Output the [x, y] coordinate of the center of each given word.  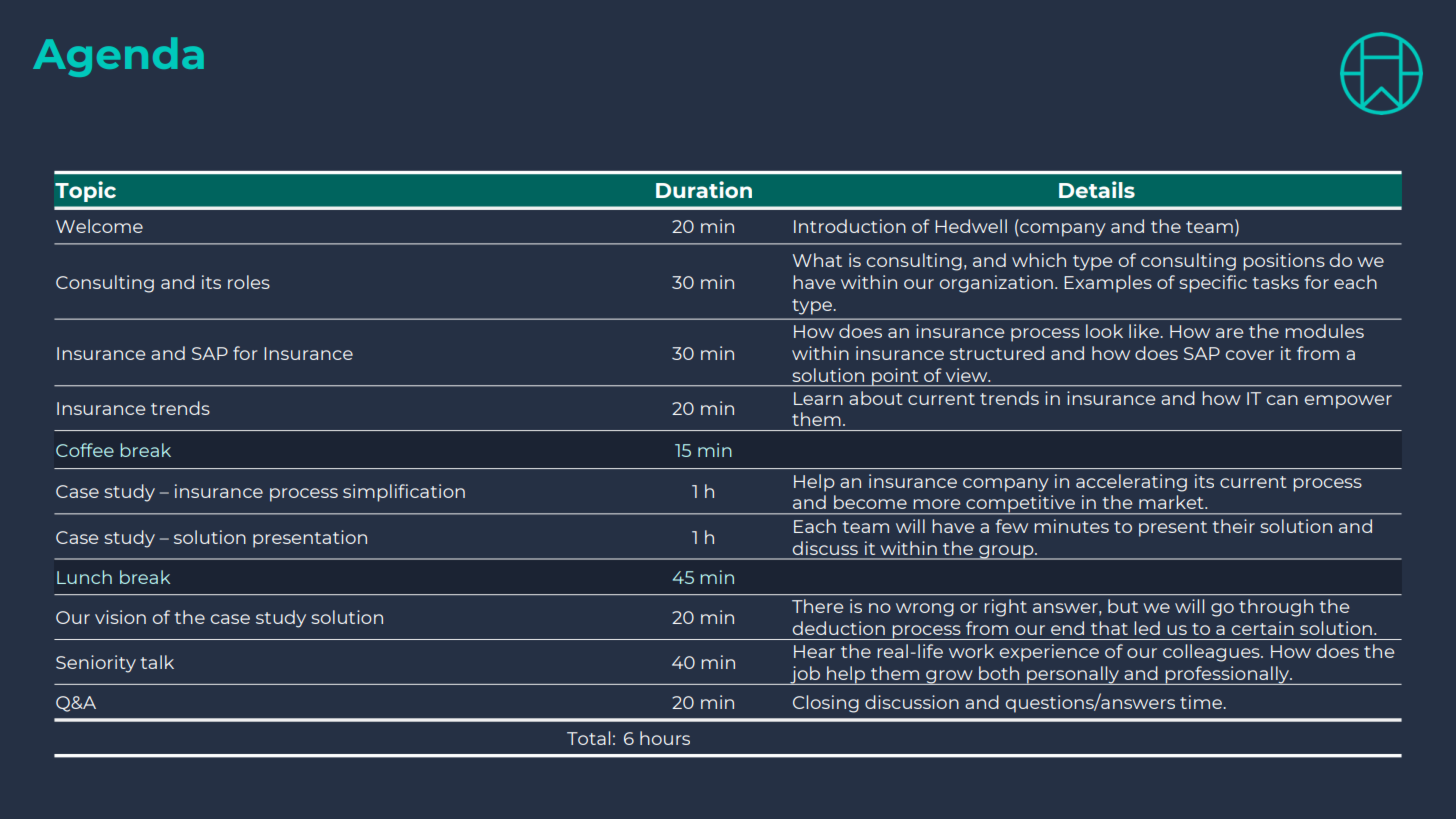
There [817, 606]
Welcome [99, 226]
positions [1284, 262]
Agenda [118, 57]
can [1282, 400]
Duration [704, 189]
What [817, 260]
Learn [818, 398]
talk [157, 662]
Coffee [85, 450]
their [1233, 526]
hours [665, 738]
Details [1097, 189]
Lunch [84, 577]
